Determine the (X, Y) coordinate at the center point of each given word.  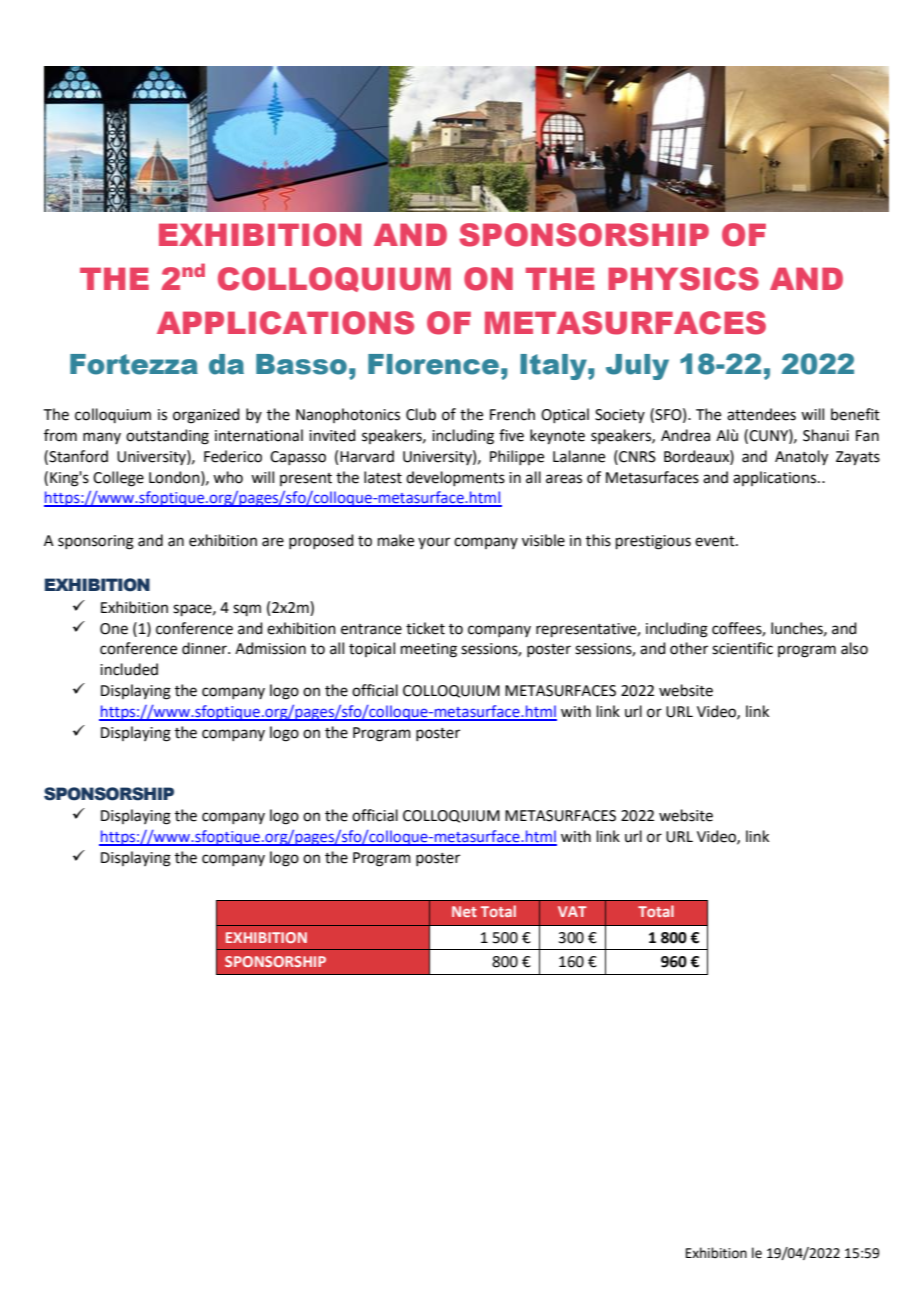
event (716, 541)
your (434, 543)
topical (372, 649)
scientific (742, 648)
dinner (205, 648)
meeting (429, 650)
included (129, 669)
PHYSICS (683, 279)
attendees (761, 414)
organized (206, 416)
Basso (301, 364)
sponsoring (96, 542)
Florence (433, 364)
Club (421, 414)
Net (464, 911)
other (689, 648)
